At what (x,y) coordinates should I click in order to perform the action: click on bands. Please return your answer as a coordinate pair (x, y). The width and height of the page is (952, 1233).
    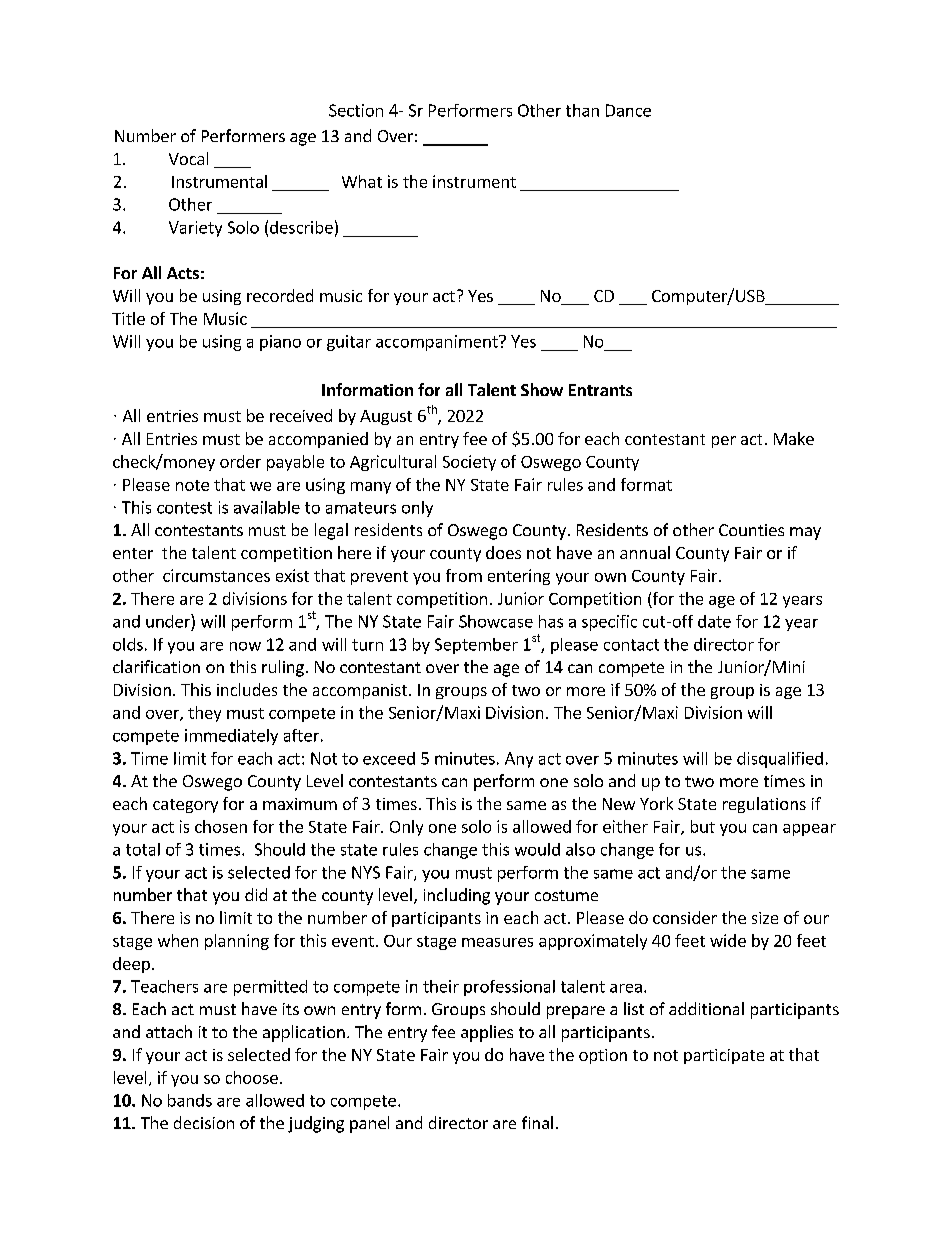
    Looking at the image, I should click on (190, 1100).
